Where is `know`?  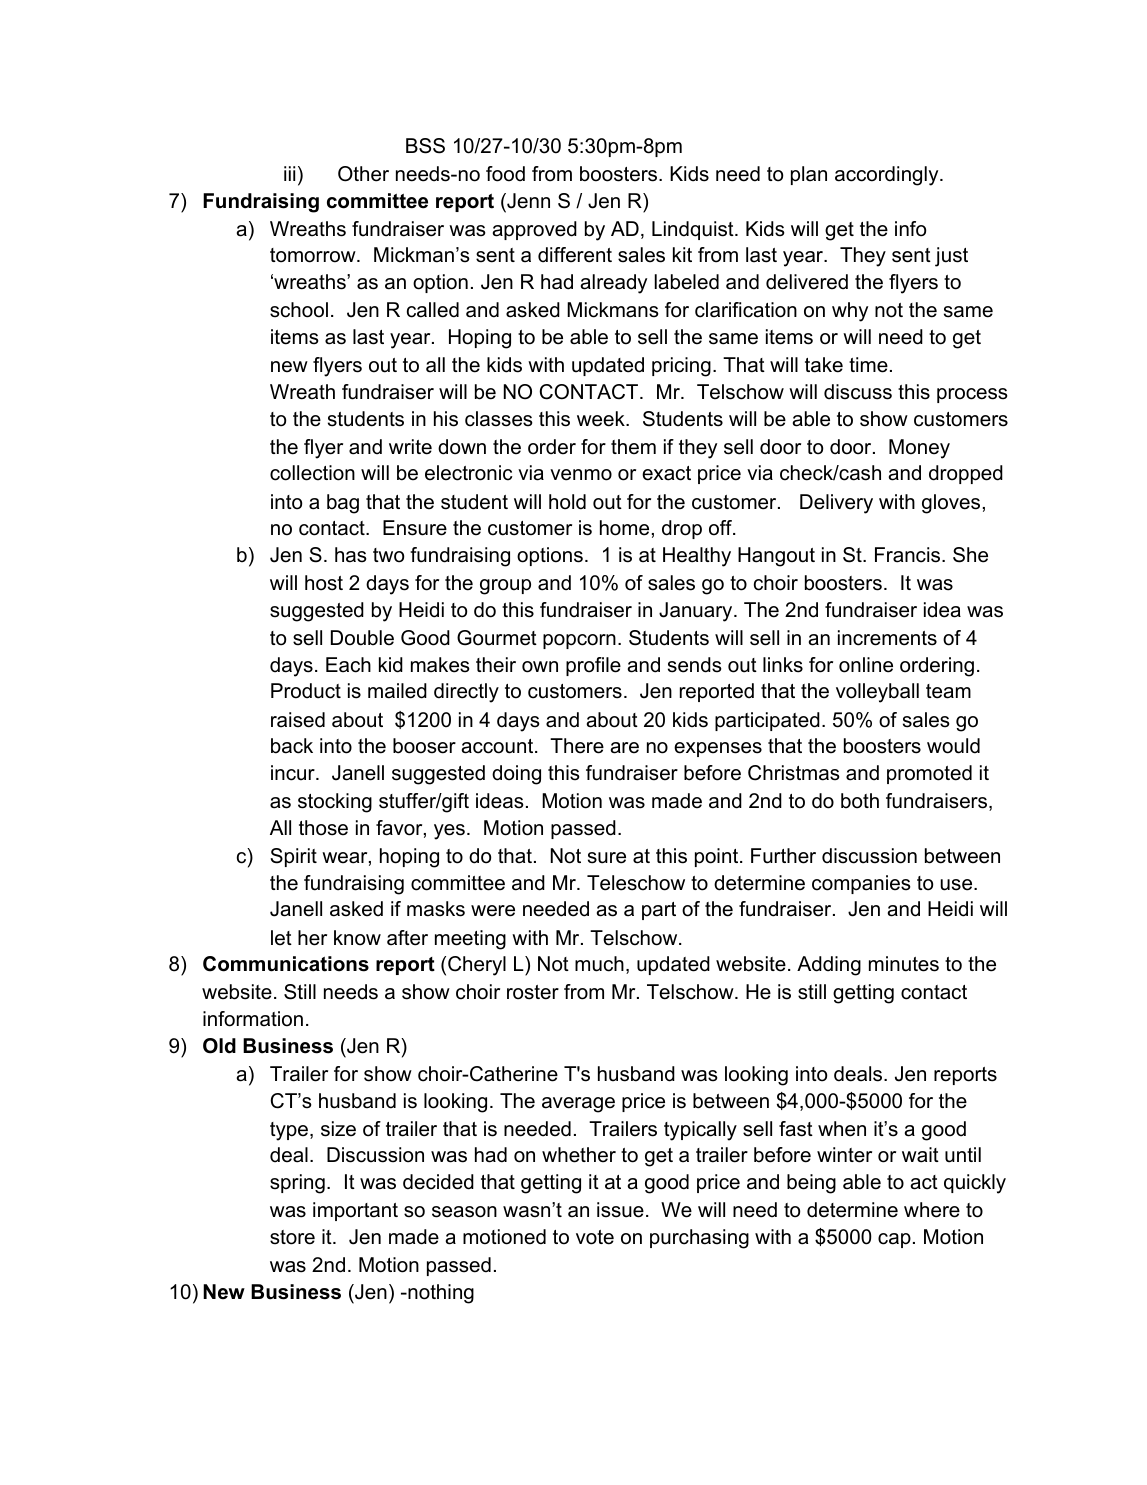
know is located at coordinates (357, 938).
